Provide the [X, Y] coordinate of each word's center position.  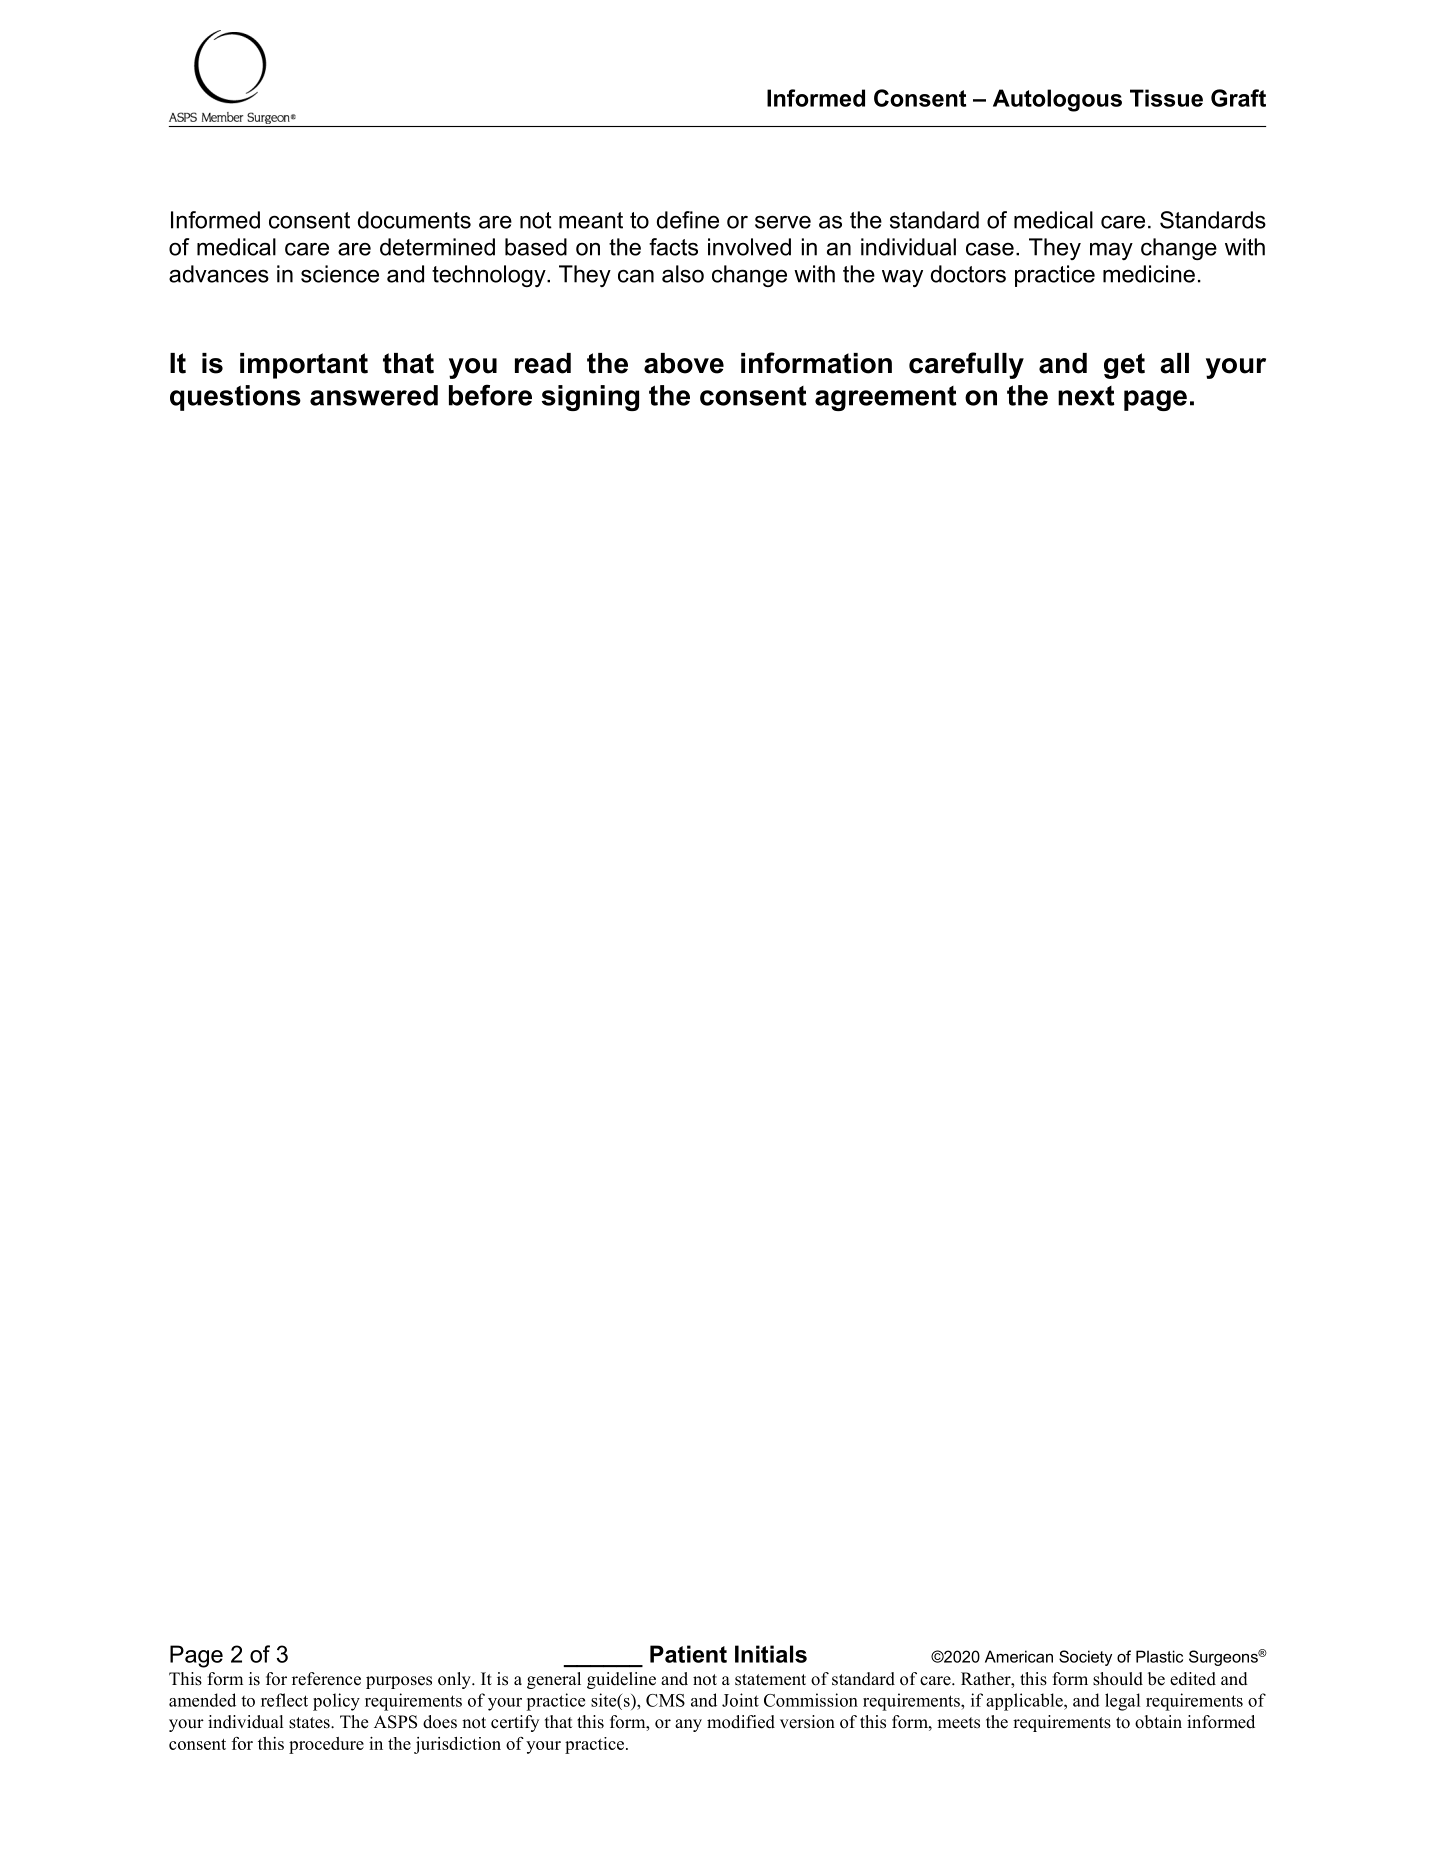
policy [336, 1702]
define [688, 220]
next [1086, 396]
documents [414, 220]
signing [590, 398]
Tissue [1166, 98]
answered [374, 395]
